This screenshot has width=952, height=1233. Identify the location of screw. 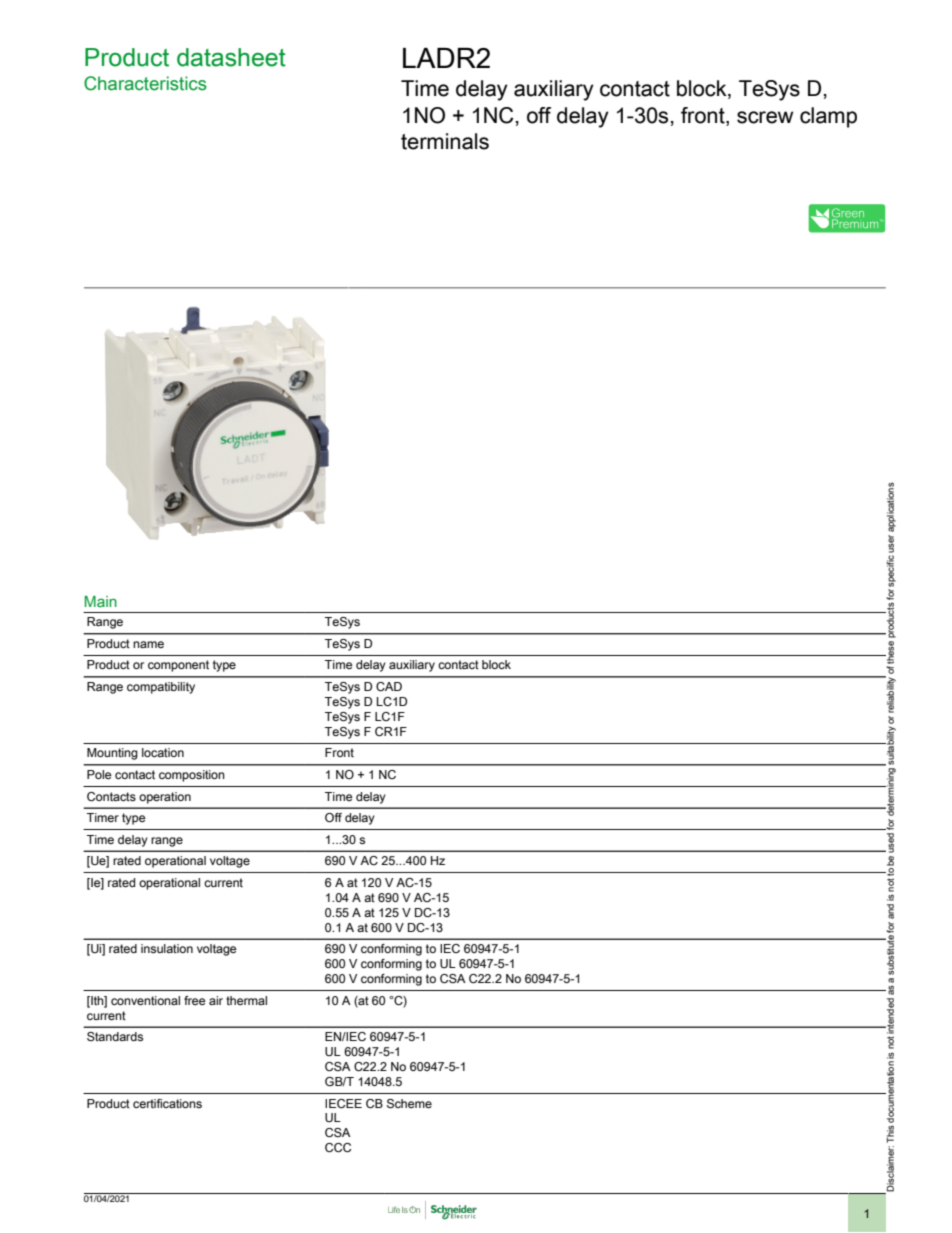
(765, 117).
